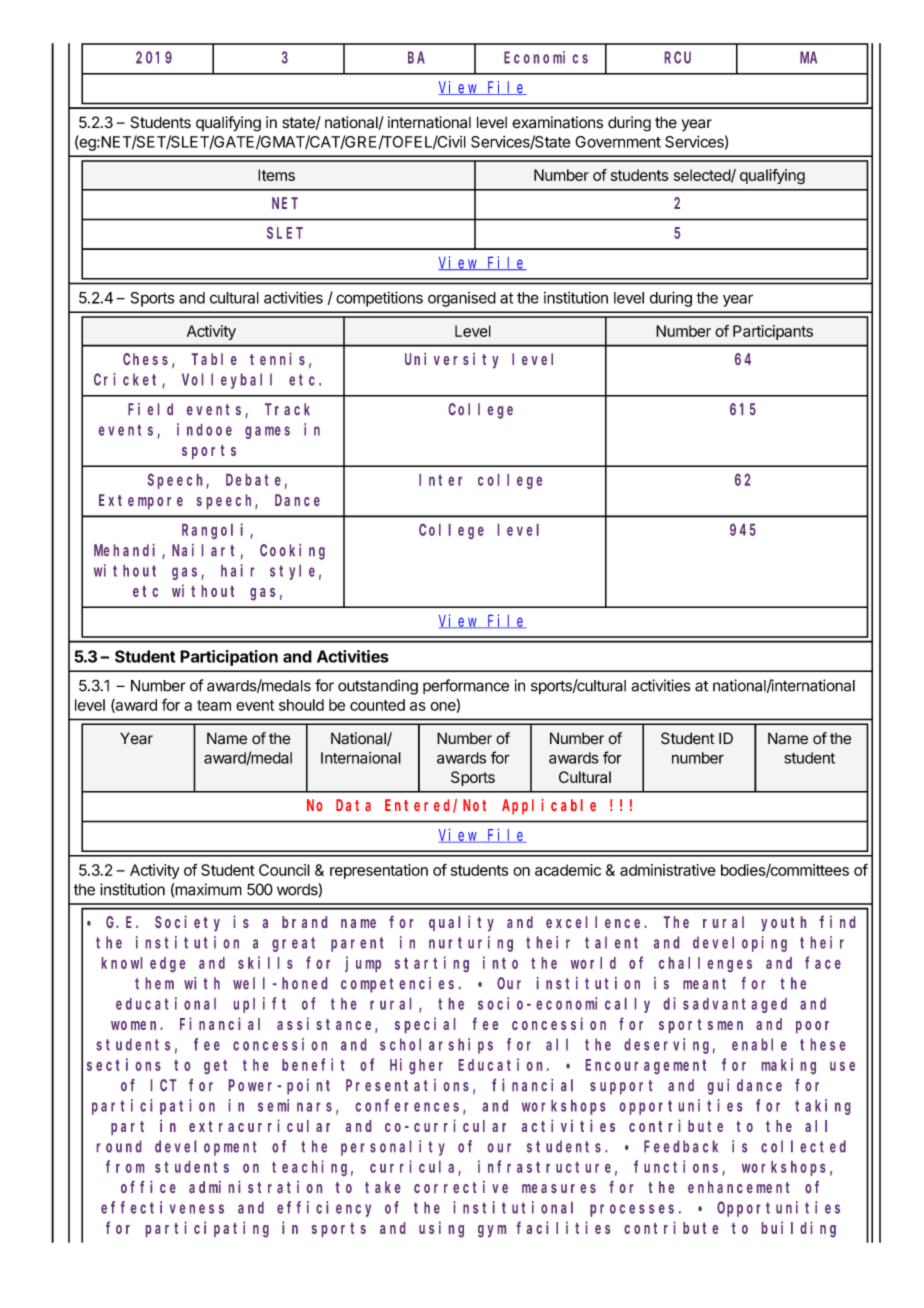 The width and height of the screenshot is (924, 1308). I want to click on Items, so click(276, 175).
